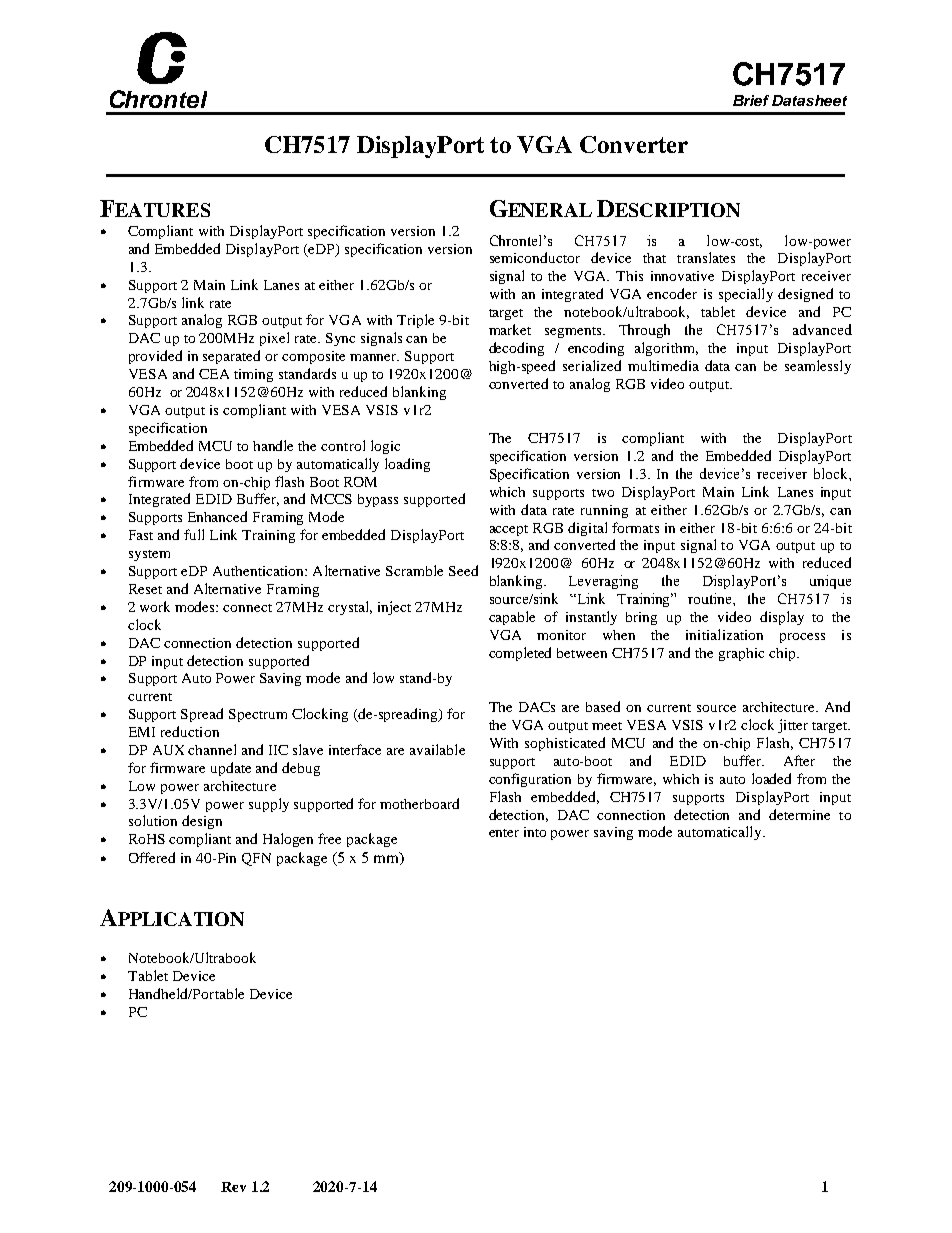 The image size is (952, 1233). What do you see at coordinates (799, 814) in the screenshot?
I see `determine` at bounding box center [799, 814].
